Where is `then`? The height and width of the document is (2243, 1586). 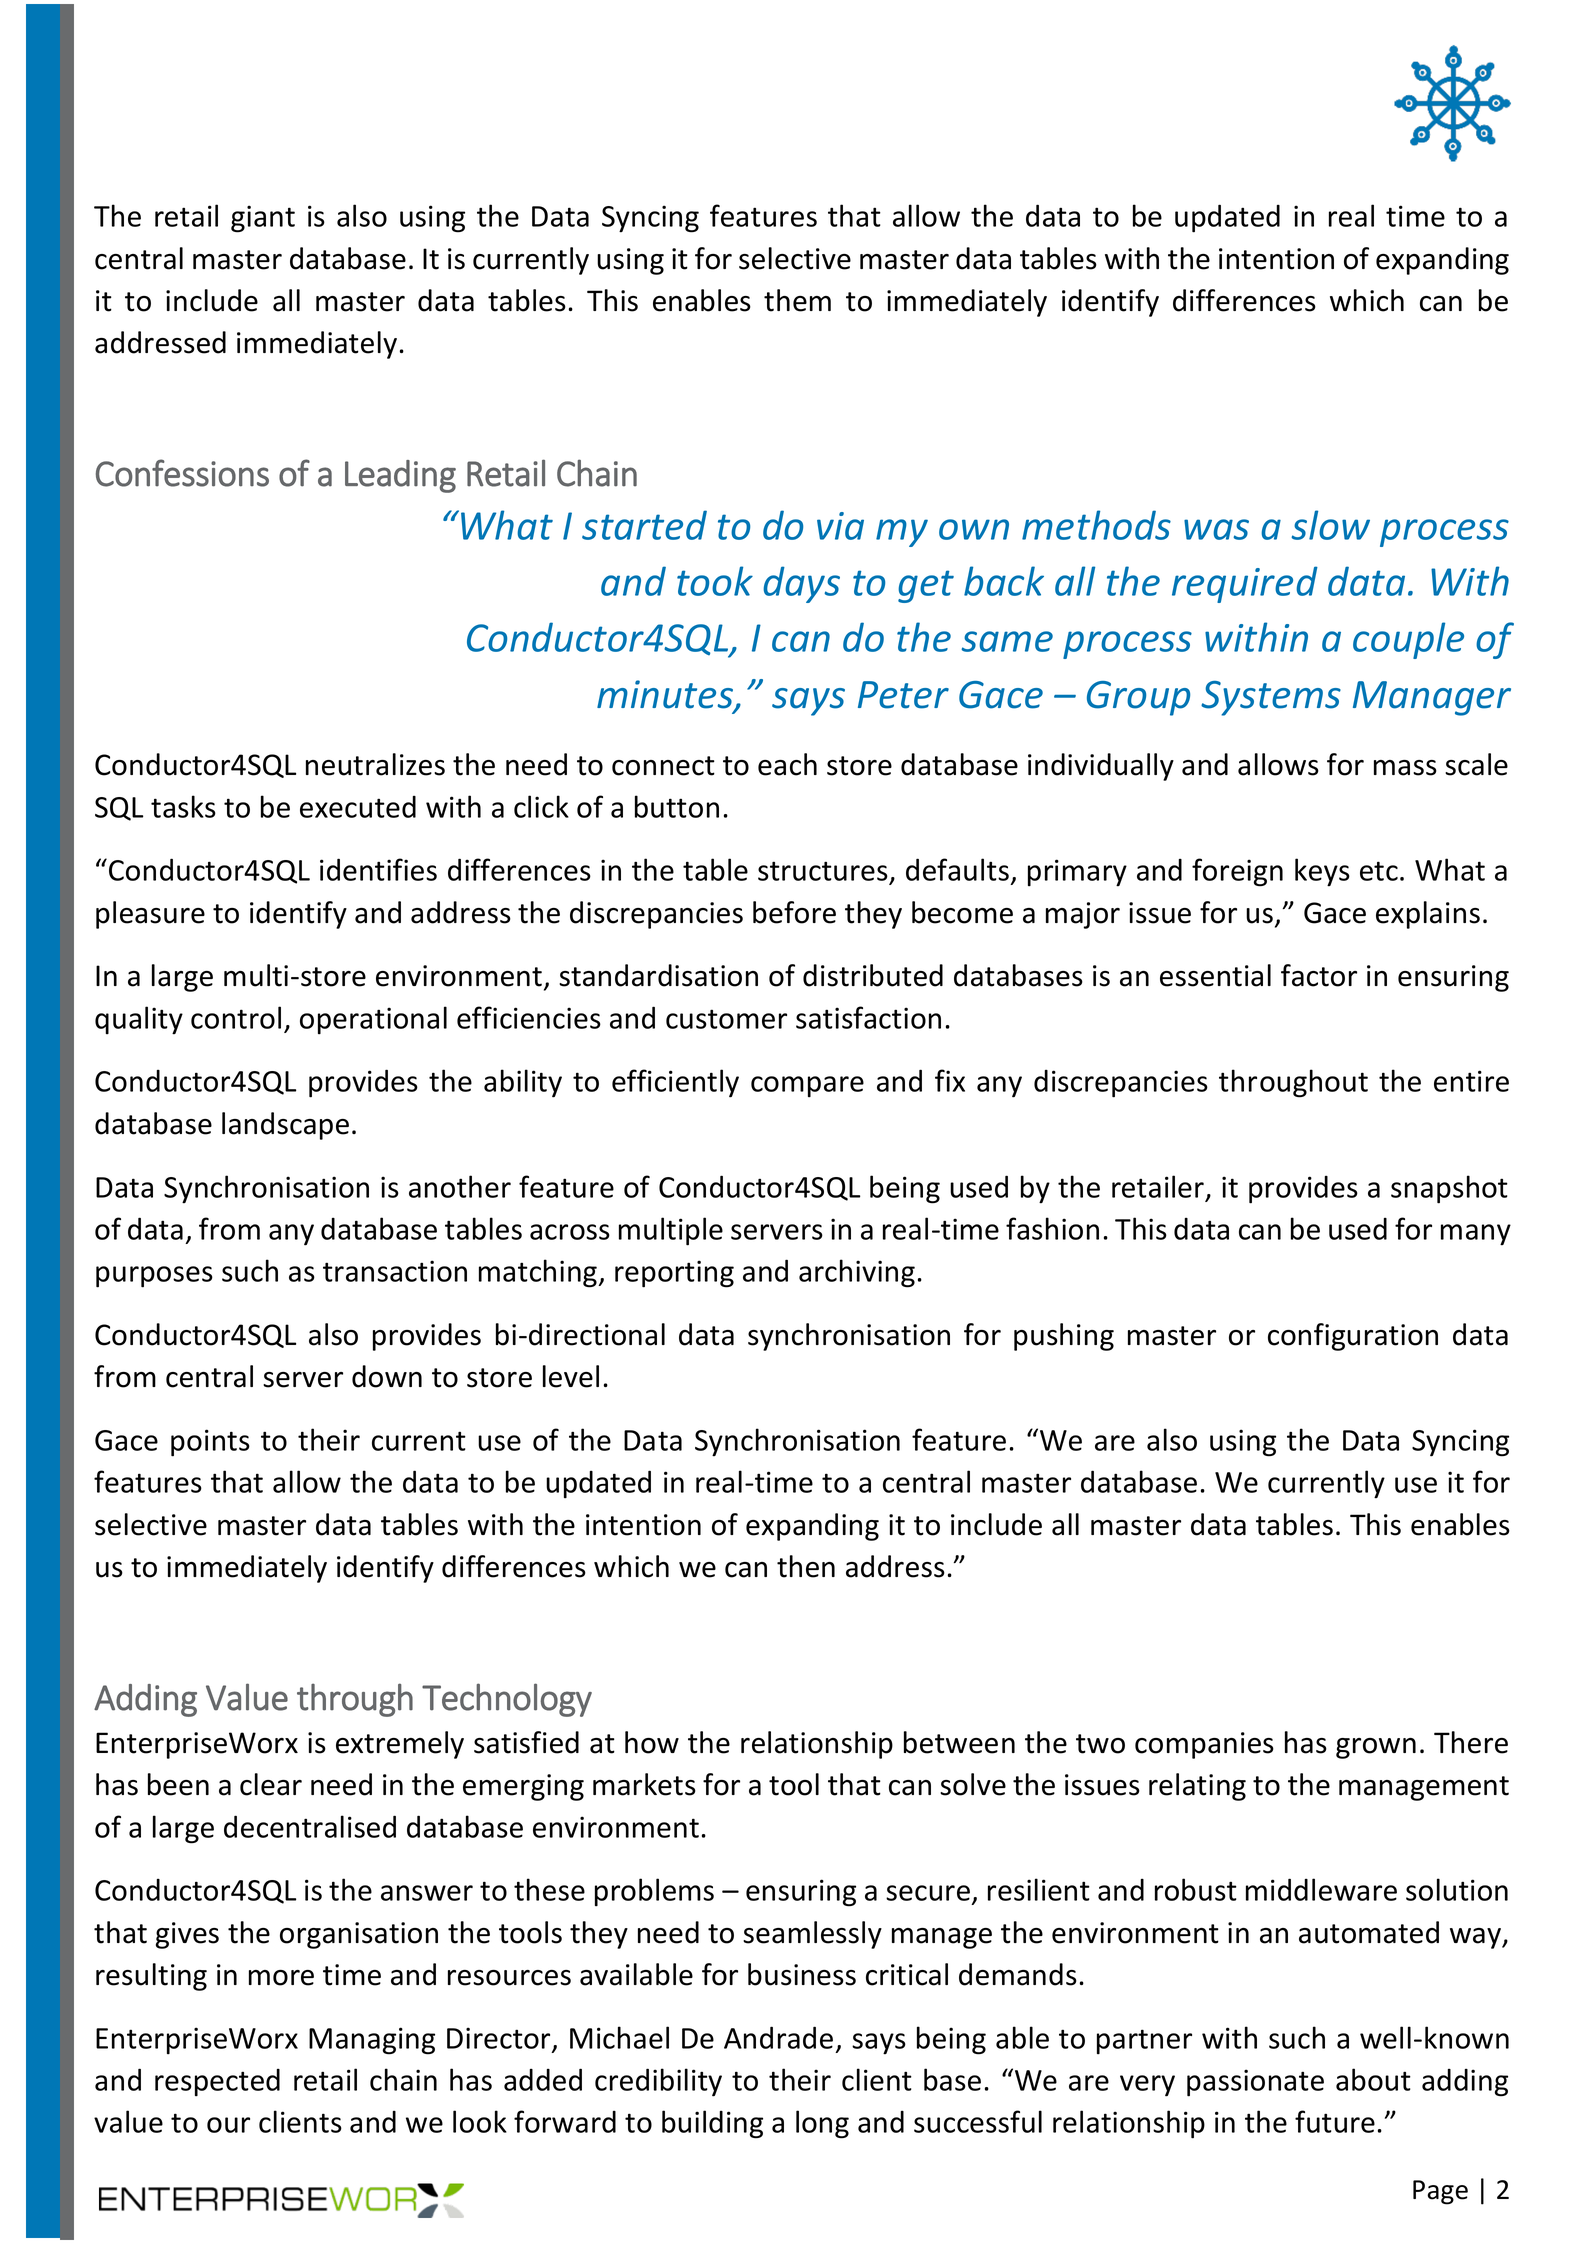
then is located at coordinates (806, 1566).
